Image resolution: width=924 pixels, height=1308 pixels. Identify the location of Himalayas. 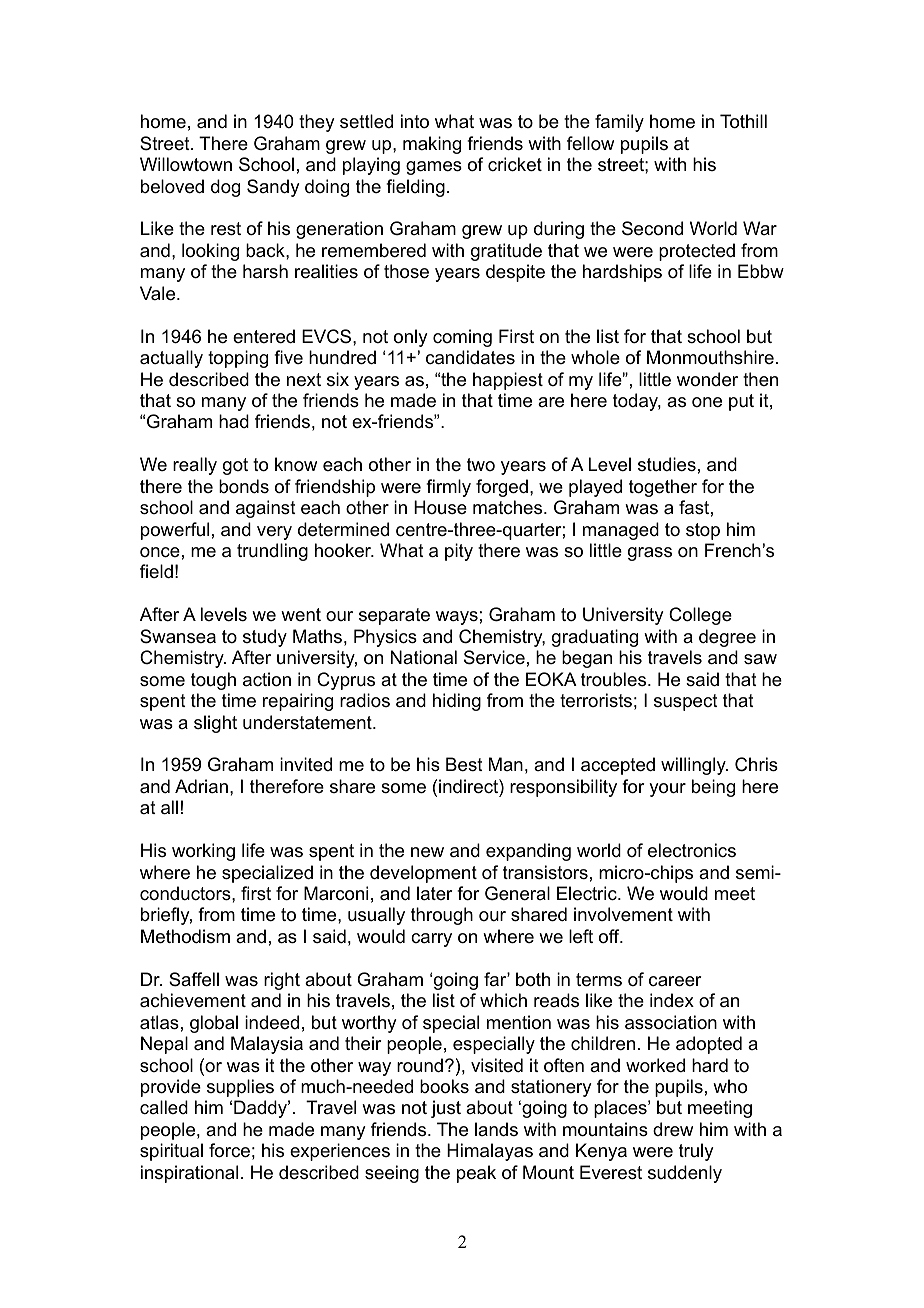
(490, 1152).
